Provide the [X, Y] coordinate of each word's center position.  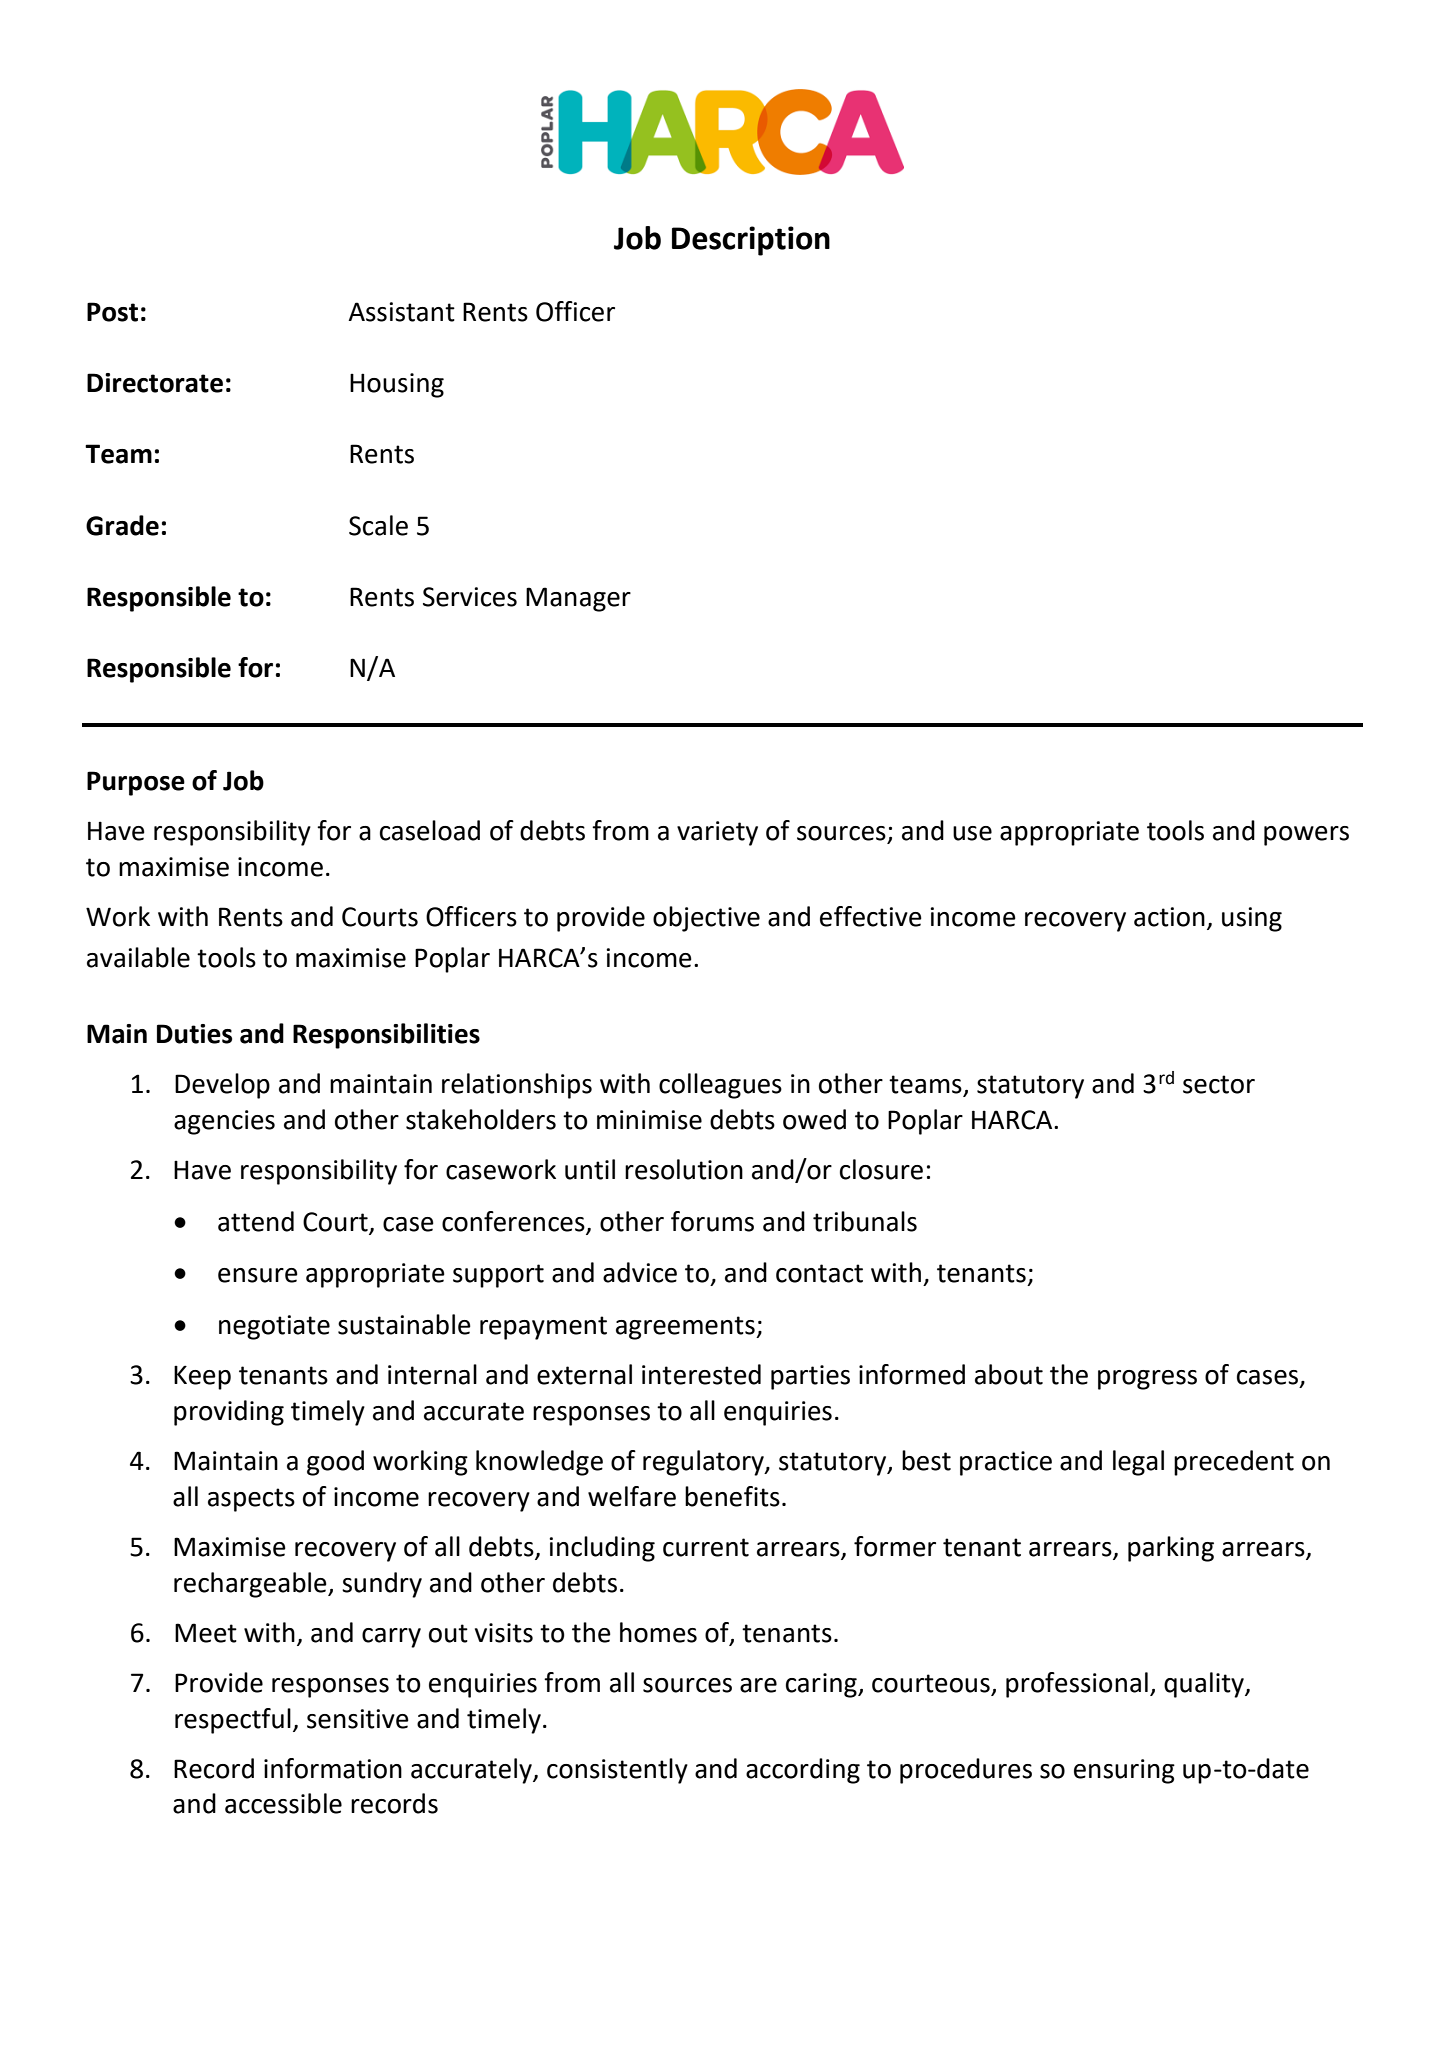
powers [1306, 836]
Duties [194, 1034]
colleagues [720, 1086]
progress [1147, 1380]
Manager [578, 599]
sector [1219, 1084]
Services [470, 597]
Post [112, 312]
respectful [233, 1721]
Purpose [136, 783]
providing [229, 1413]
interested [701, 1374]
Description [751, 241]
